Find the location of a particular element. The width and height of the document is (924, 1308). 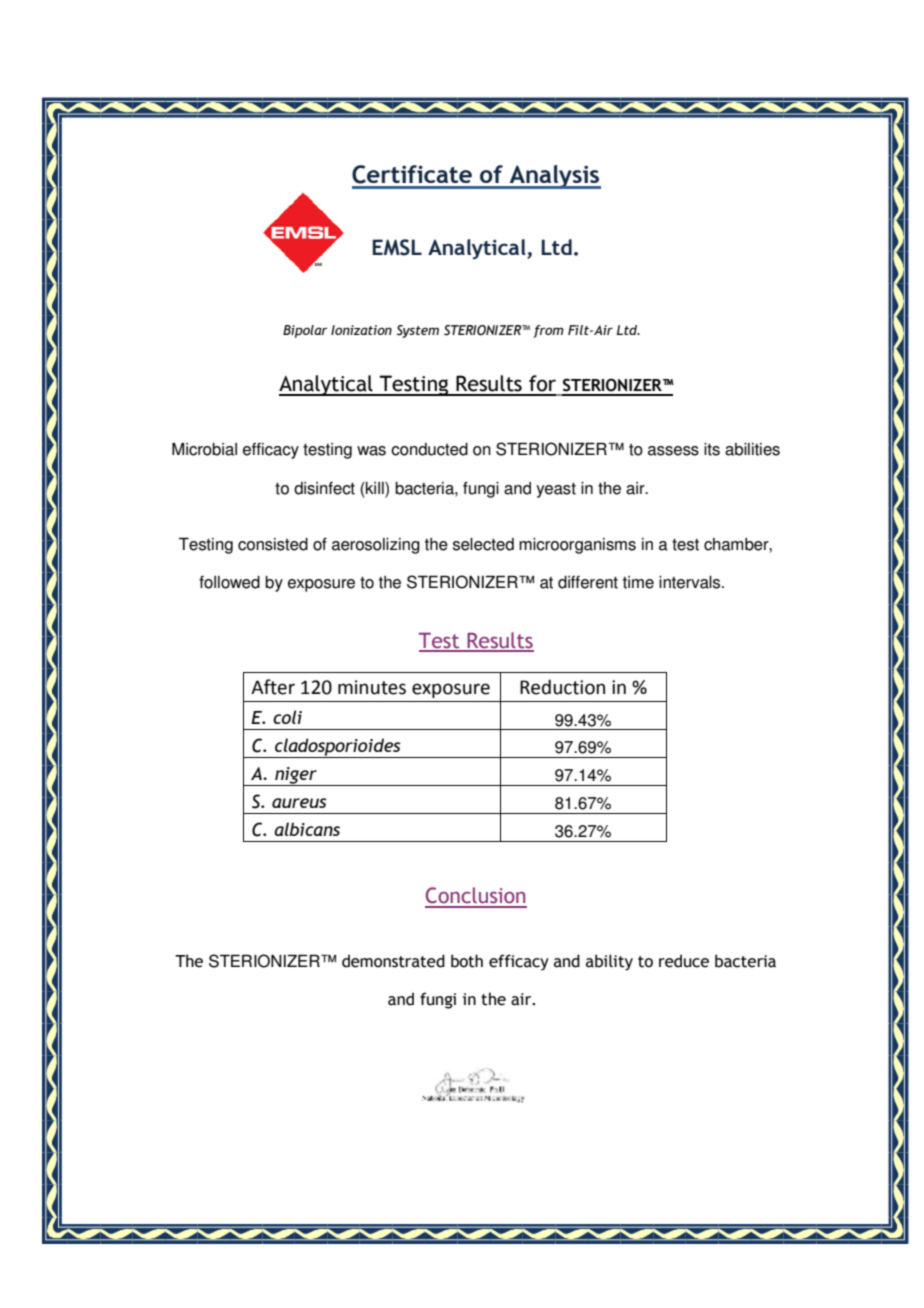

Reduction is located at coordinates (562, 687).
